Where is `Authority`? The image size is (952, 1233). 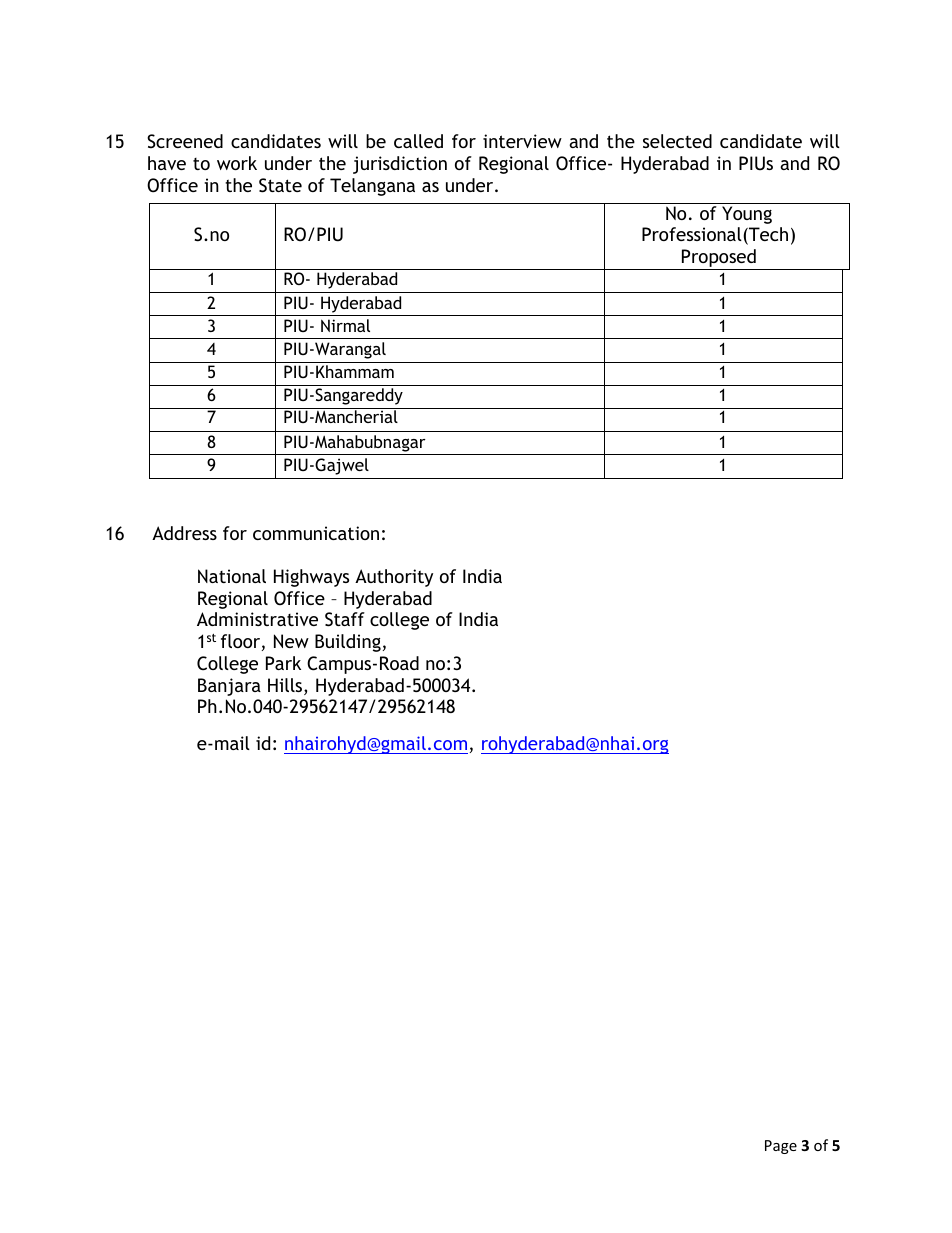 Authority is located at coordinates (394, 578).
